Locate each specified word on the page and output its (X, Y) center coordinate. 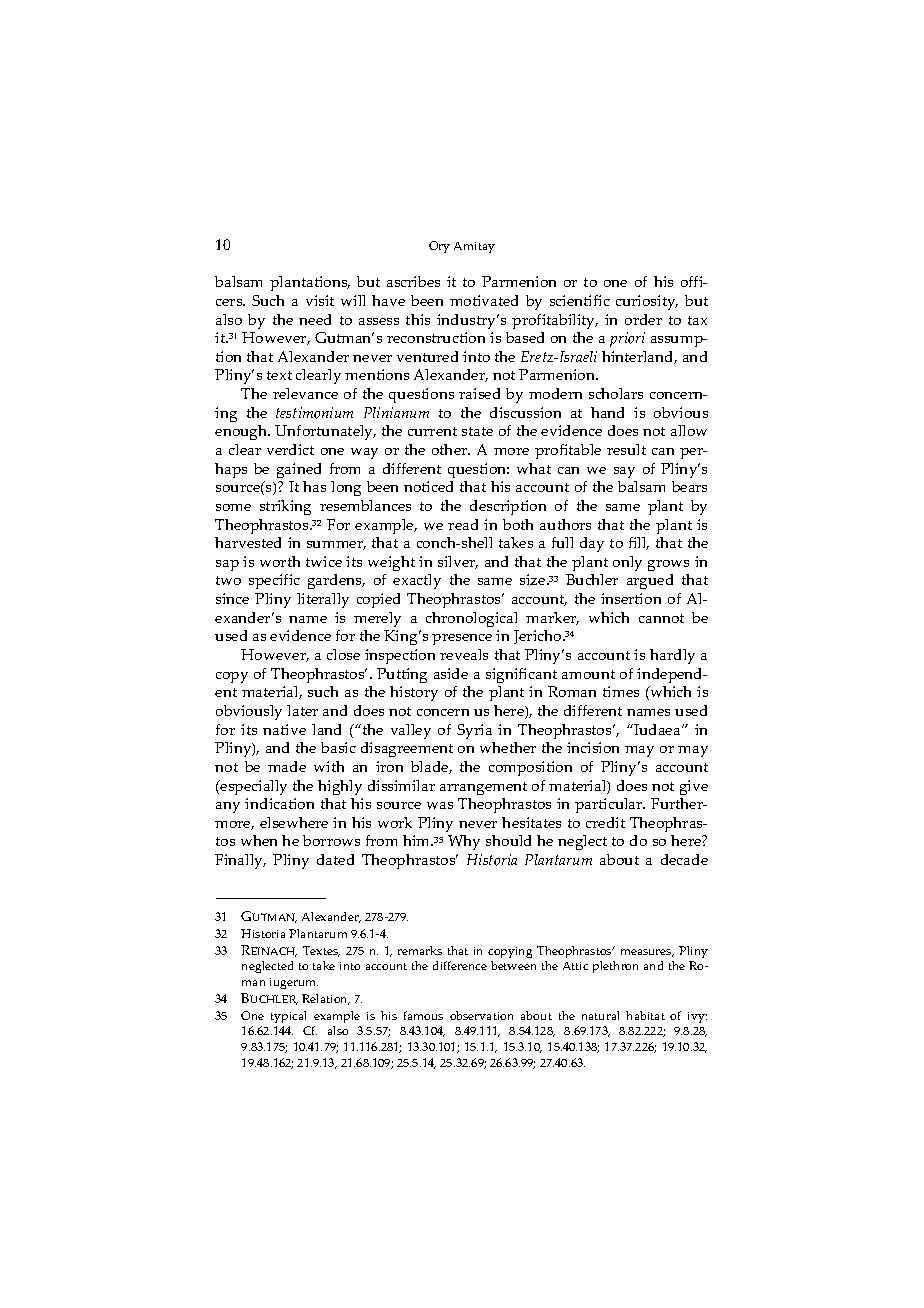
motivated (484, 300)
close (343, 654)
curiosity (647, 302)
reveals (464, 654)
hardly (672, 656)
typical (288, 1017)
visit (320, 300)
